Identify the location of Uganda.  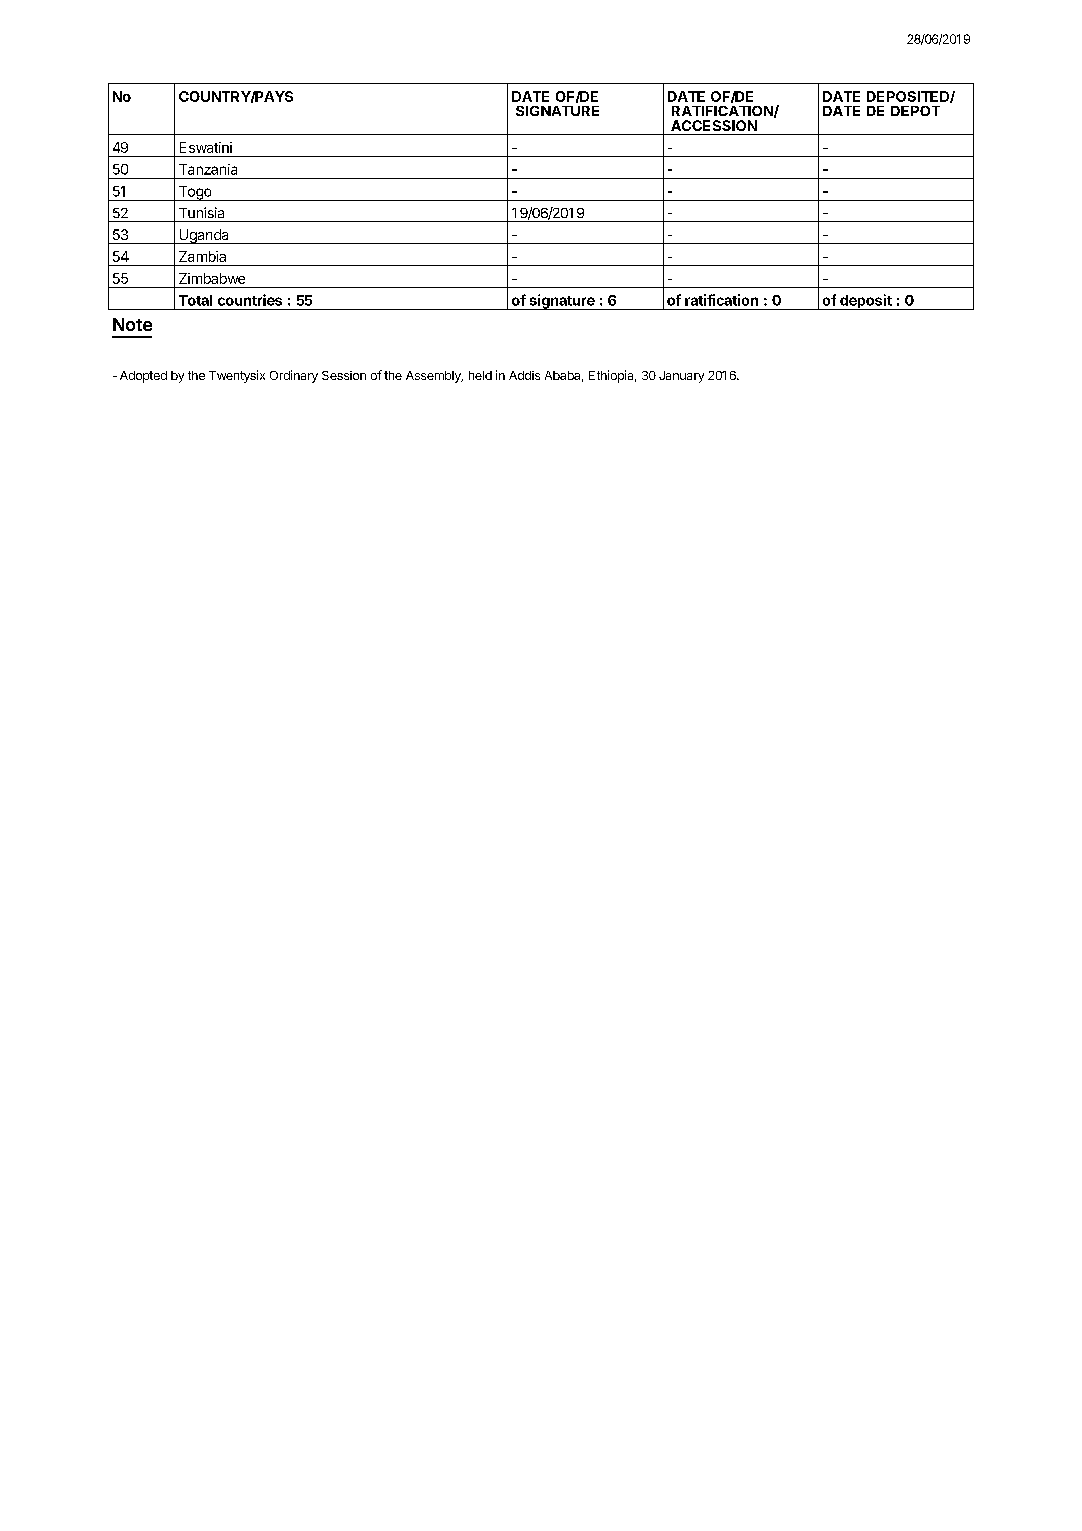
(204, 236).
